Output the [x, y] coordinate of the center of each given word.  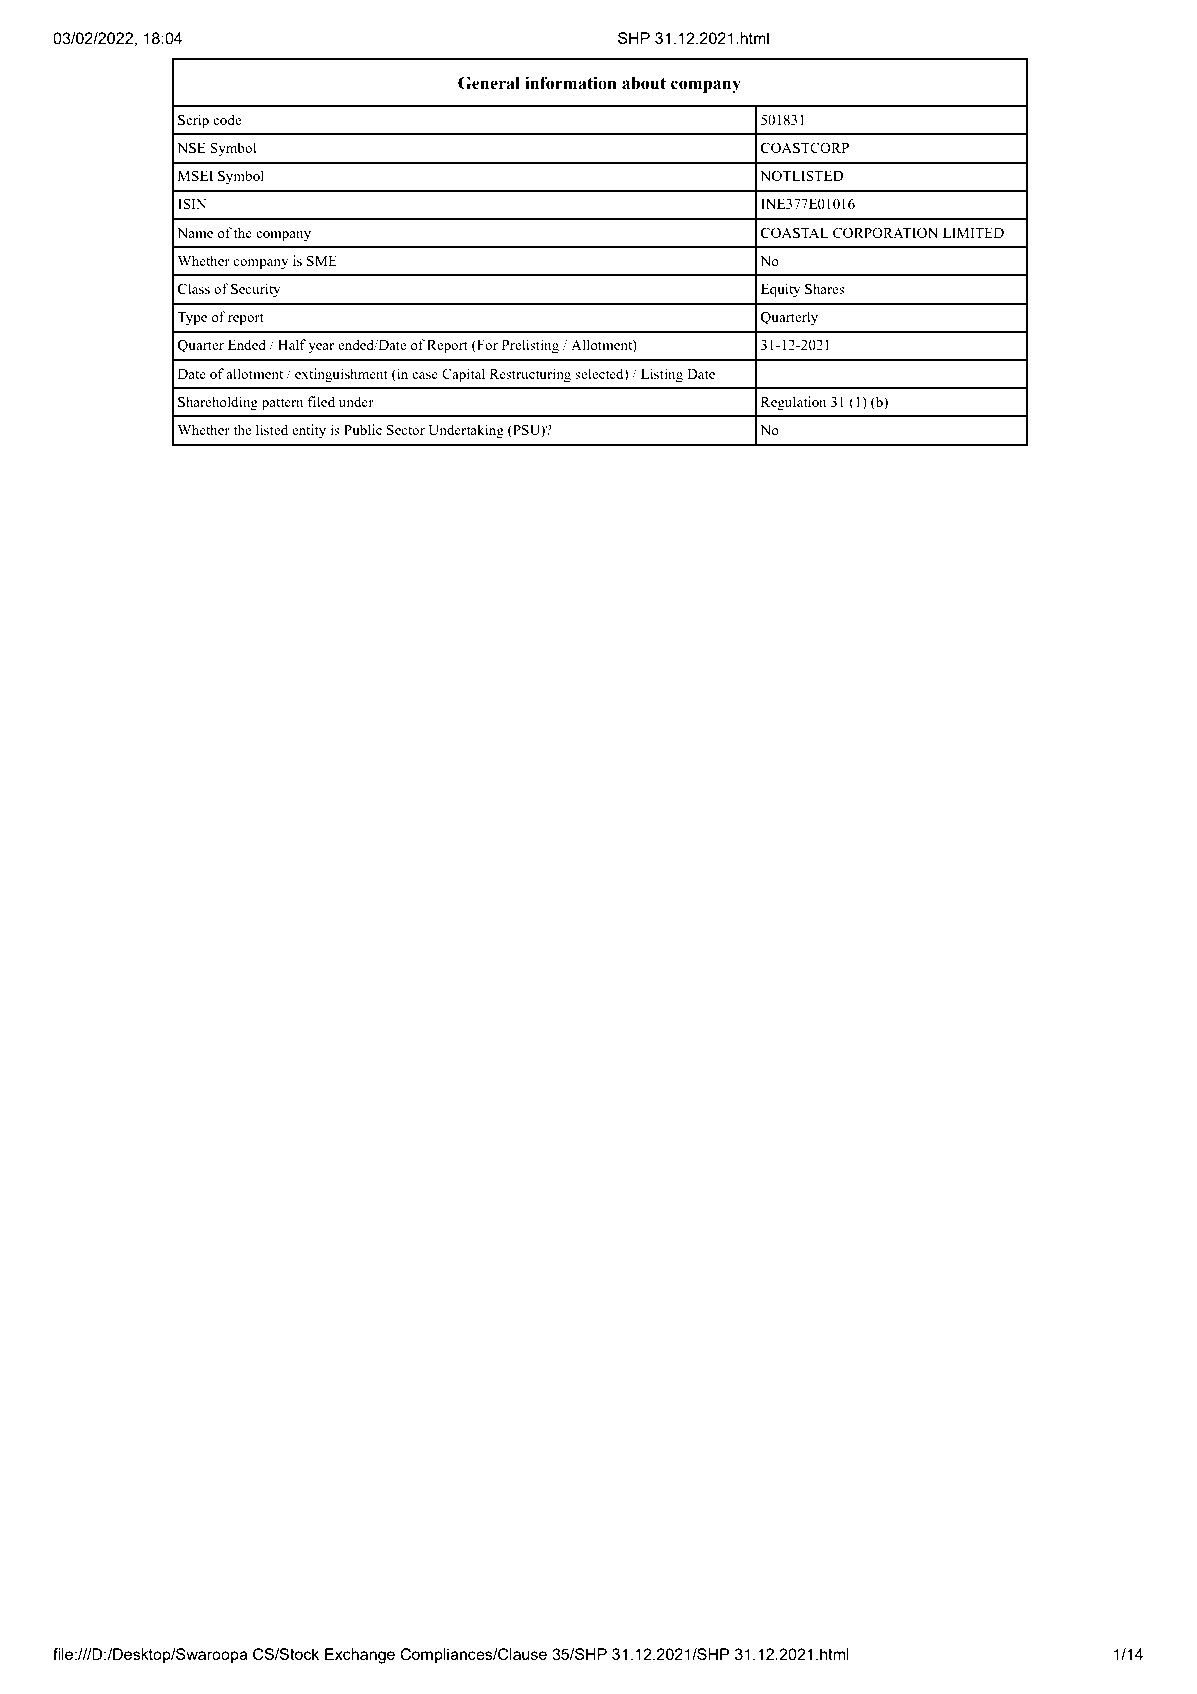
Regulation [794, 403]
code [227, 119]
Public [363, 429]
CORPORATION [885, 233]
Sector [406, 430]
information [571, 83]
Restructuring [530, 375]
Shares [825, 288]
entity [309, 431]
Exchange [360, 1656]
